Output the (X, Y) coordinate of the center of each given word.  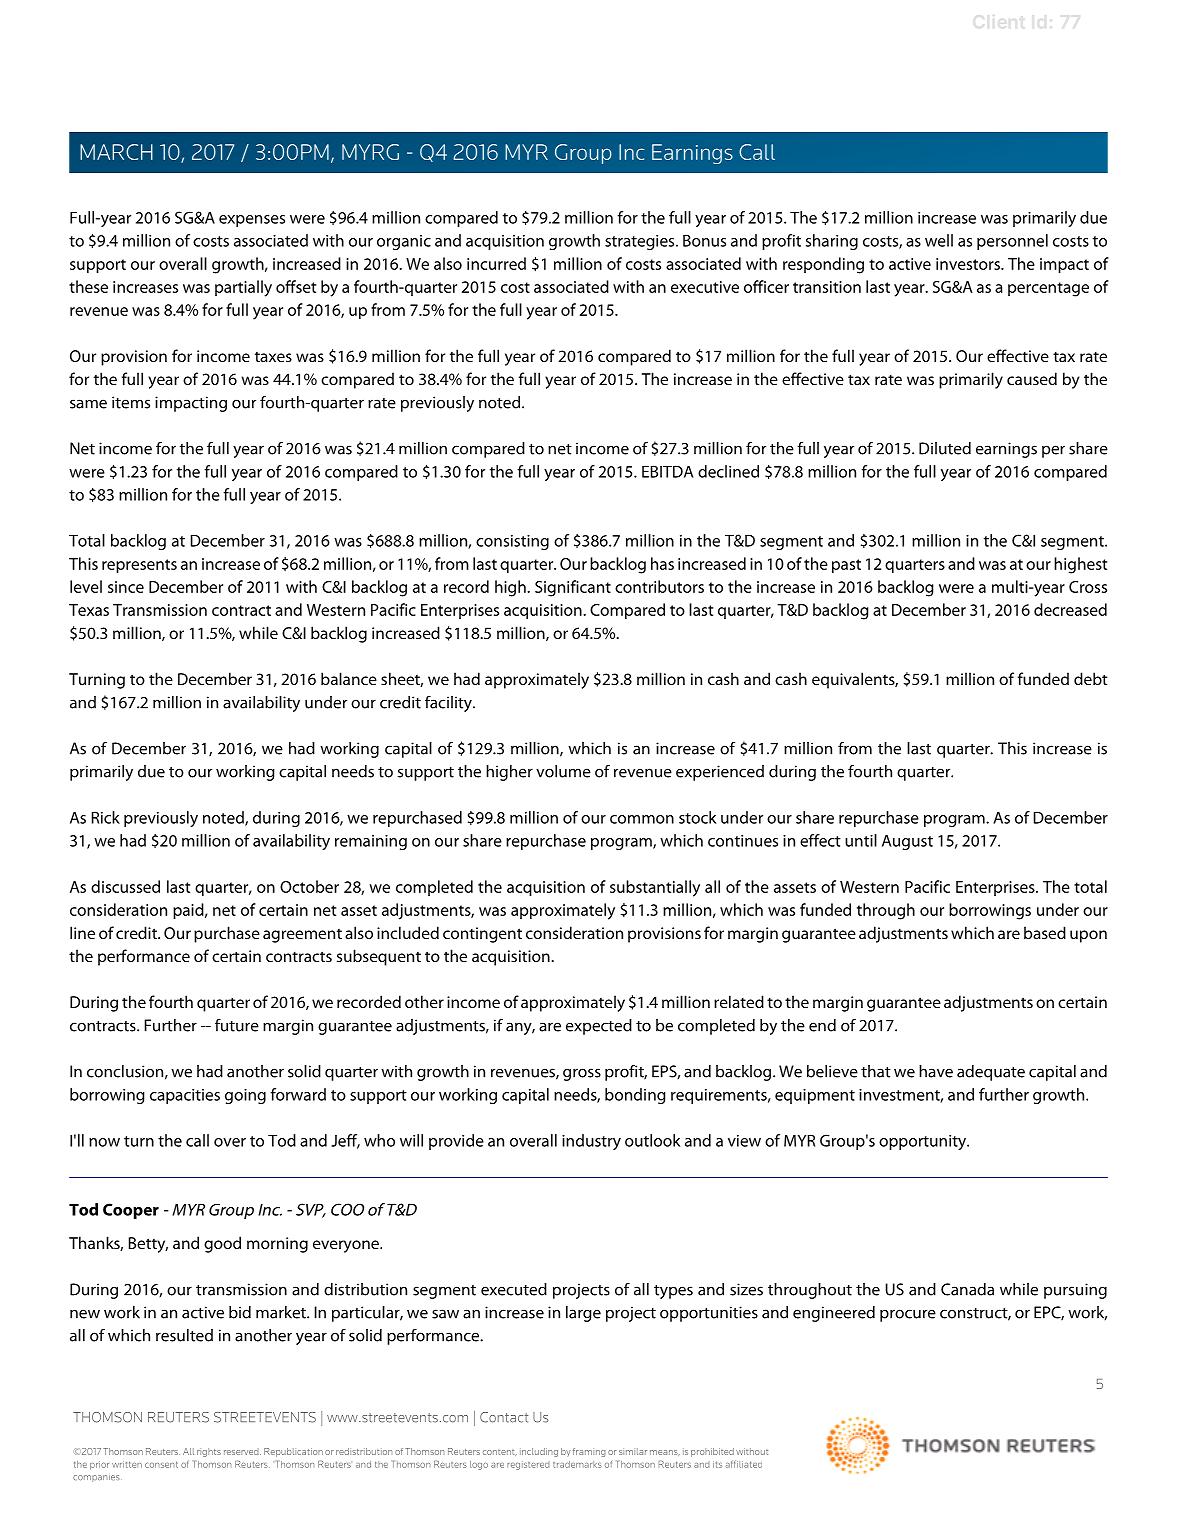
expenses (252, 221)
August (907, 842)
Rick (106, 817)
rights (209, 1452)
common (642, 819)
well (939, 240)
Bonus (704, 240)
